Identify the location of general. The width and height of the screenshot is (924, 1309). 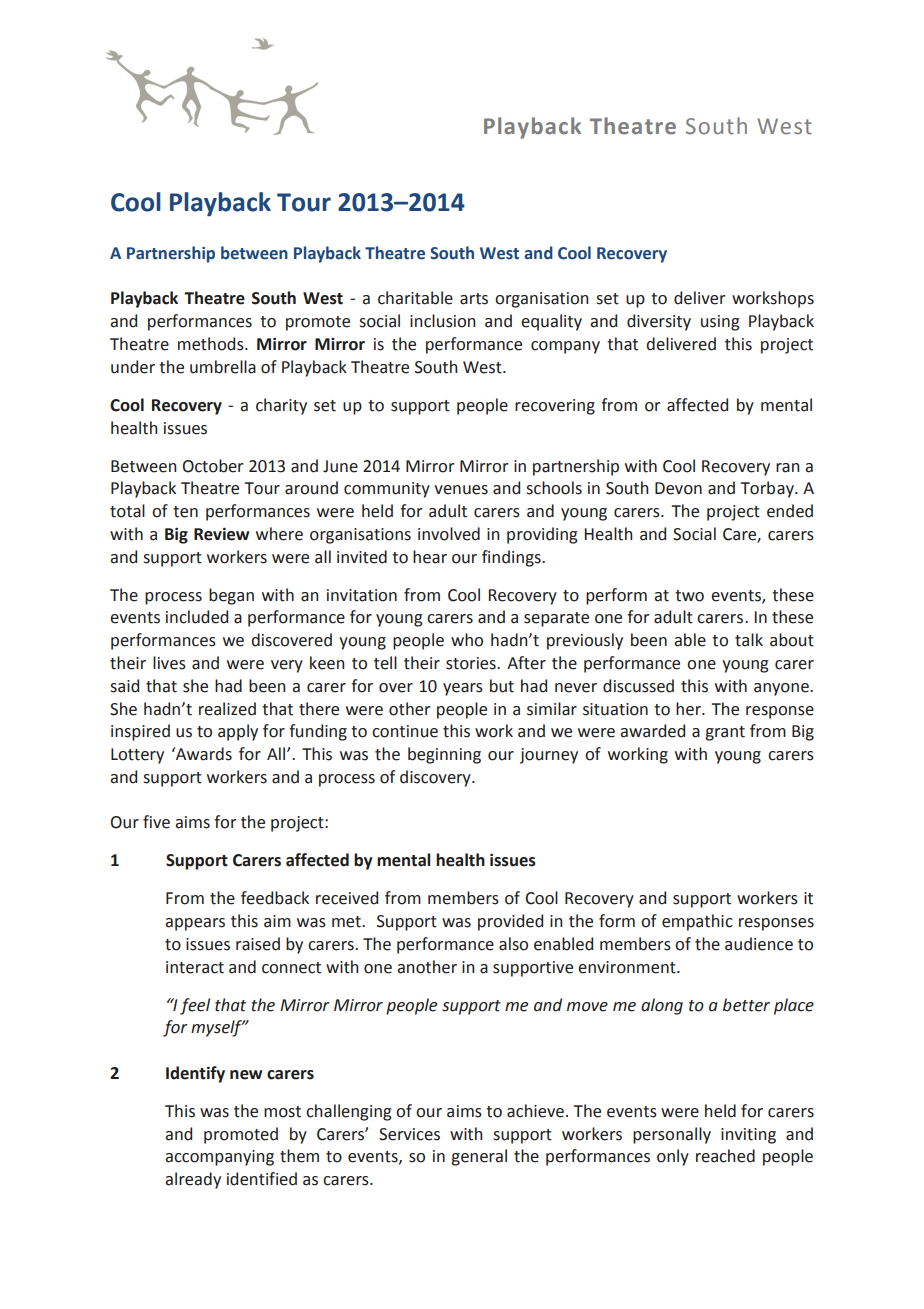
(479, 1157).
